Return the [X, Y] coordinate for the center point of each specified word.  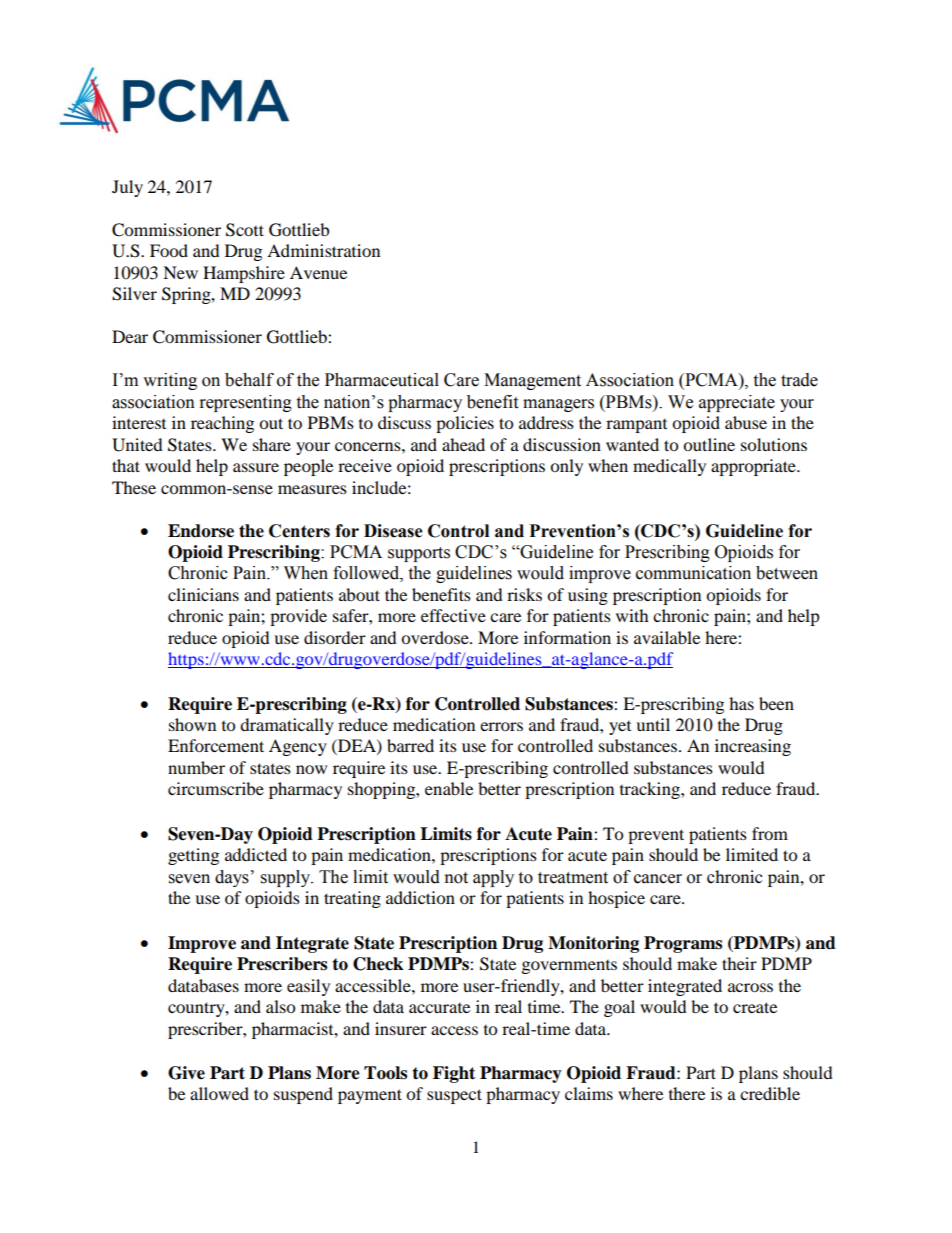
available [667, 637]
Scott [245, 230]
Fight [454, 1074]
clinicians [203, 594]
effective [453, 615]
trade [799, 380]
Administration [323, 250]
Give [186, 1073]
